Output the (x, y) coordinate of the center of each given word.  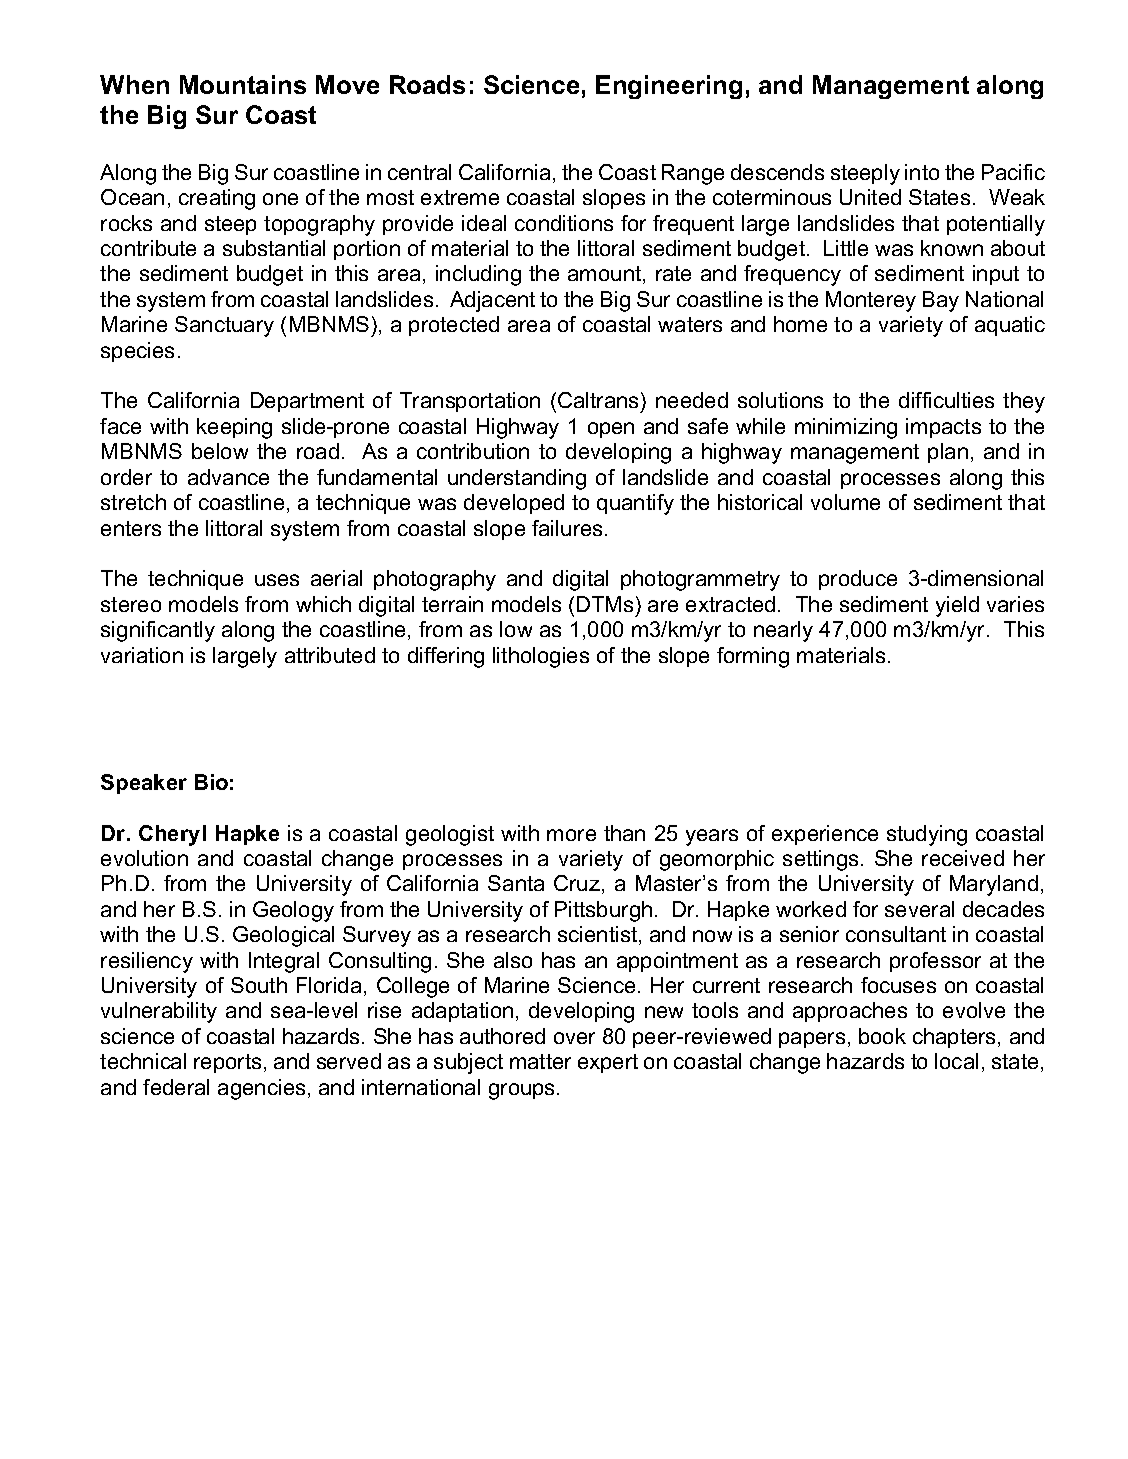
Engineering (669, 87)
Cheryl (172, 835)
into (922, 172)
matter (540, 1061)
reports (227, 1063)
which (323, 604)
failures (567, 528)
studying (927, 835)
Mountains (243, 84)
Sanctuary (224, 326)
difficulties (946, 400)
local (956, 1061)
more (571, 835)
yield (957, 606)
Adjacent (492, 301)
